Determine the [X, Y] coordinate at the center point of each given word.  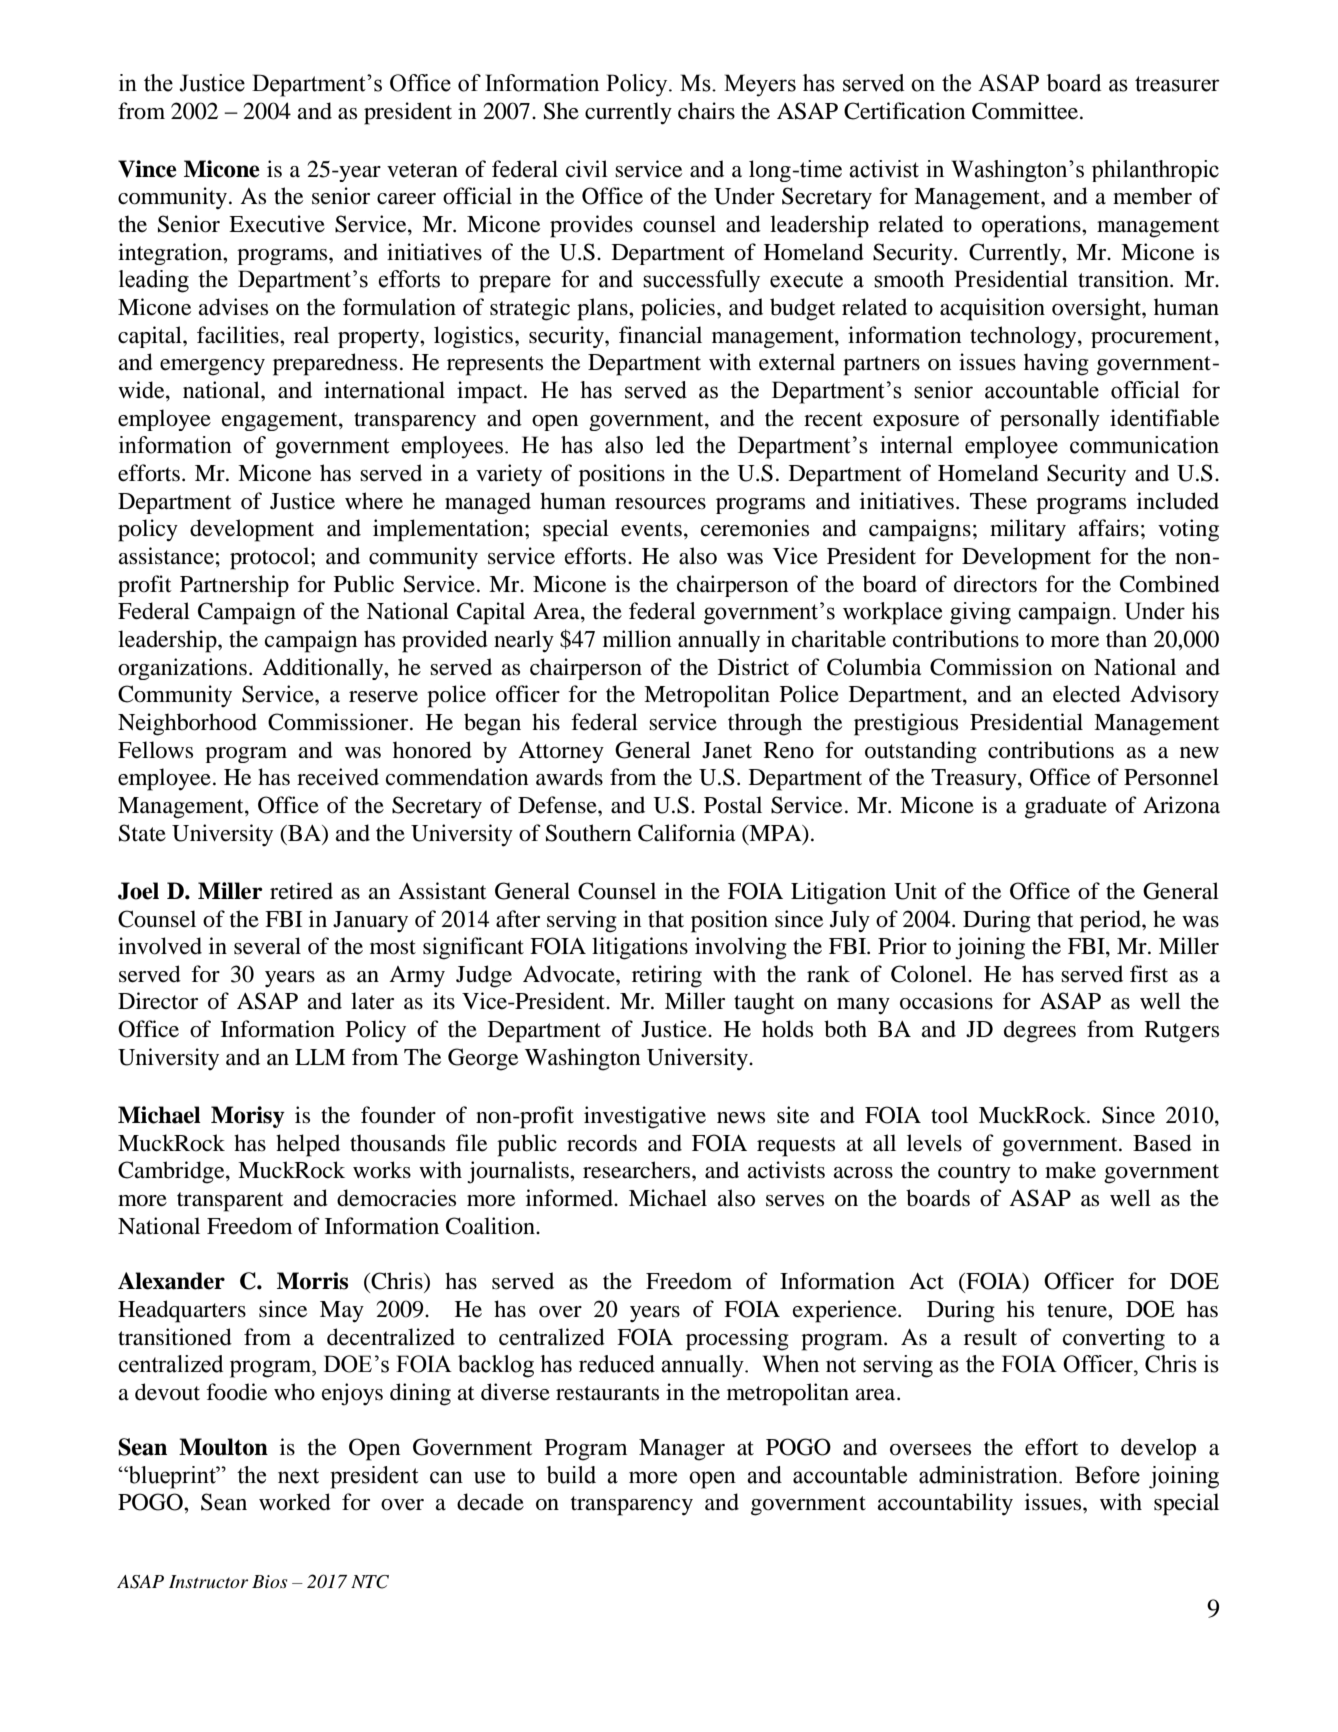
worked [295, 1502]
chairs [706, 111]
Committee [1026, 111]
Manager [682, 1450]
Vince [147, 169]
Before [1107, 1475]
